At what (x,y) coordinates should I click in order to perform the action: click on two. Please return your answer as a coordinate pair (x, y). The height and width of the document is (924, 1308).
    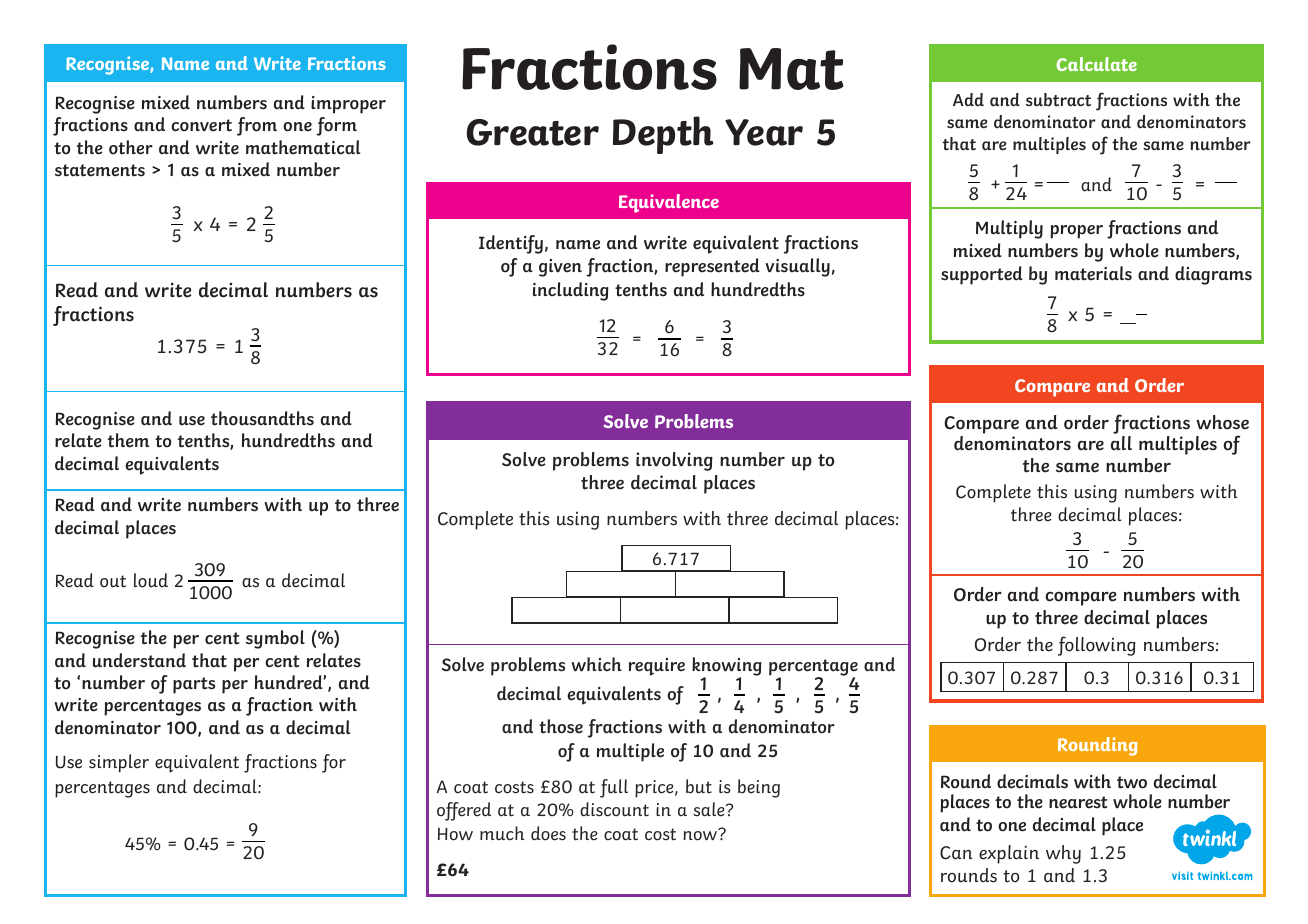
    Looking at the image, I should click on (1132, 782).
